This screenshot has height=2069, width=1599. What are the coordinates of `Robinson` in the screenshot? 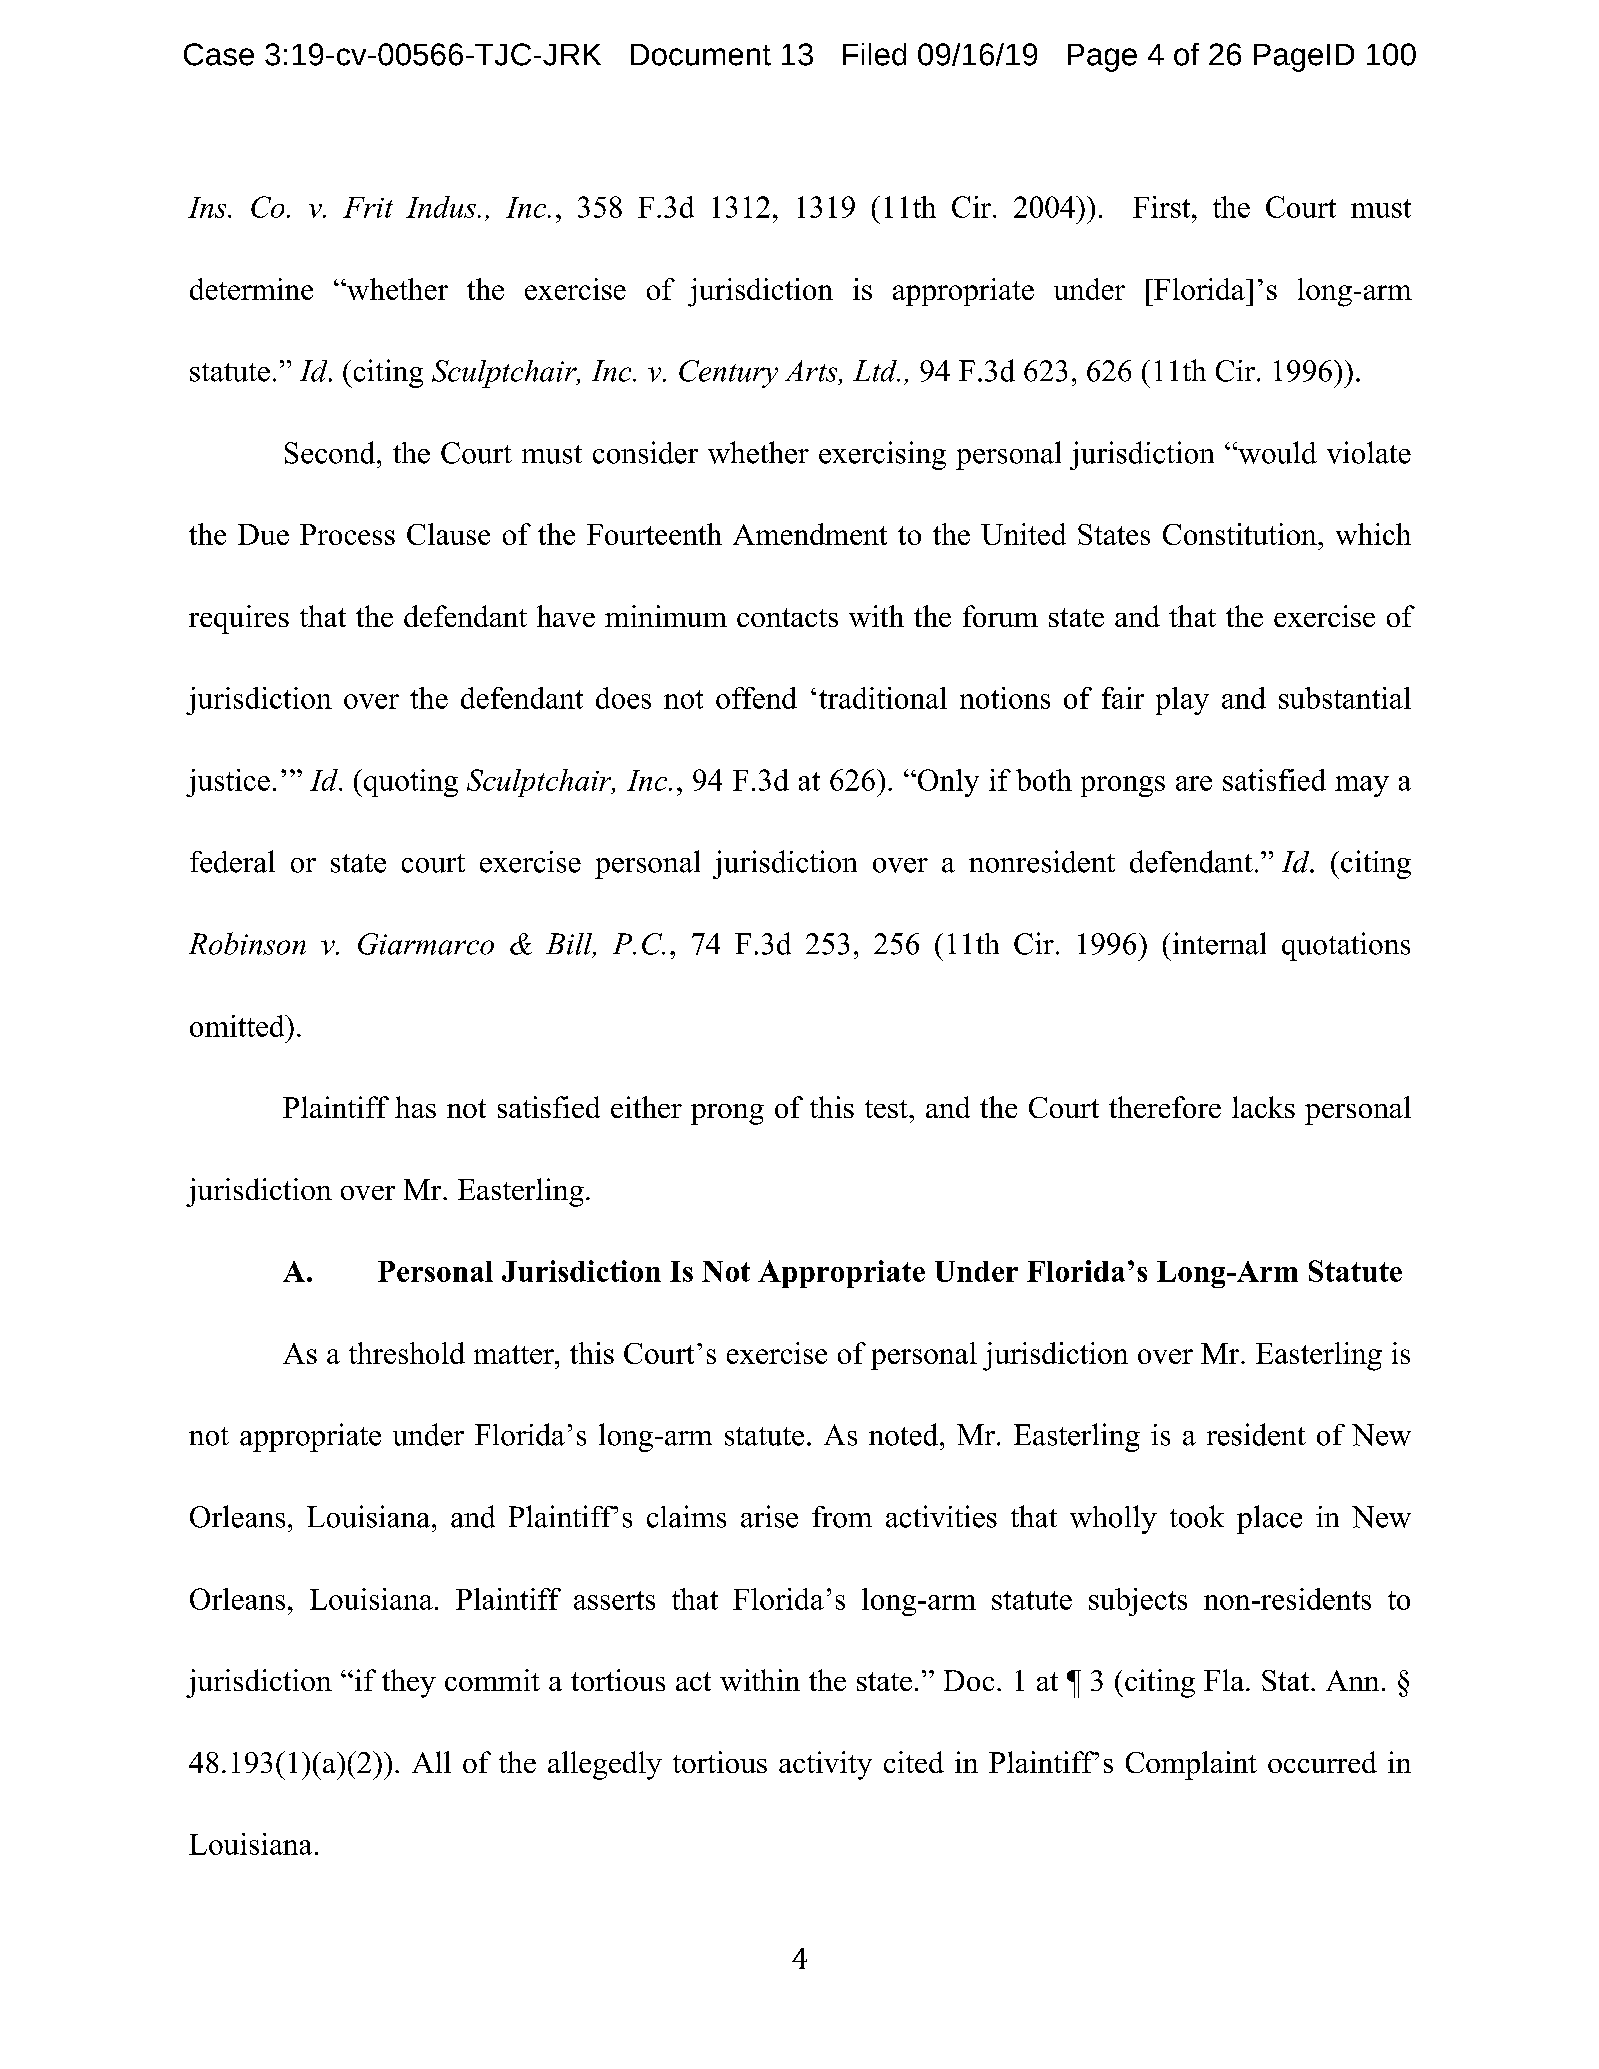 It's located at (247, 943).
